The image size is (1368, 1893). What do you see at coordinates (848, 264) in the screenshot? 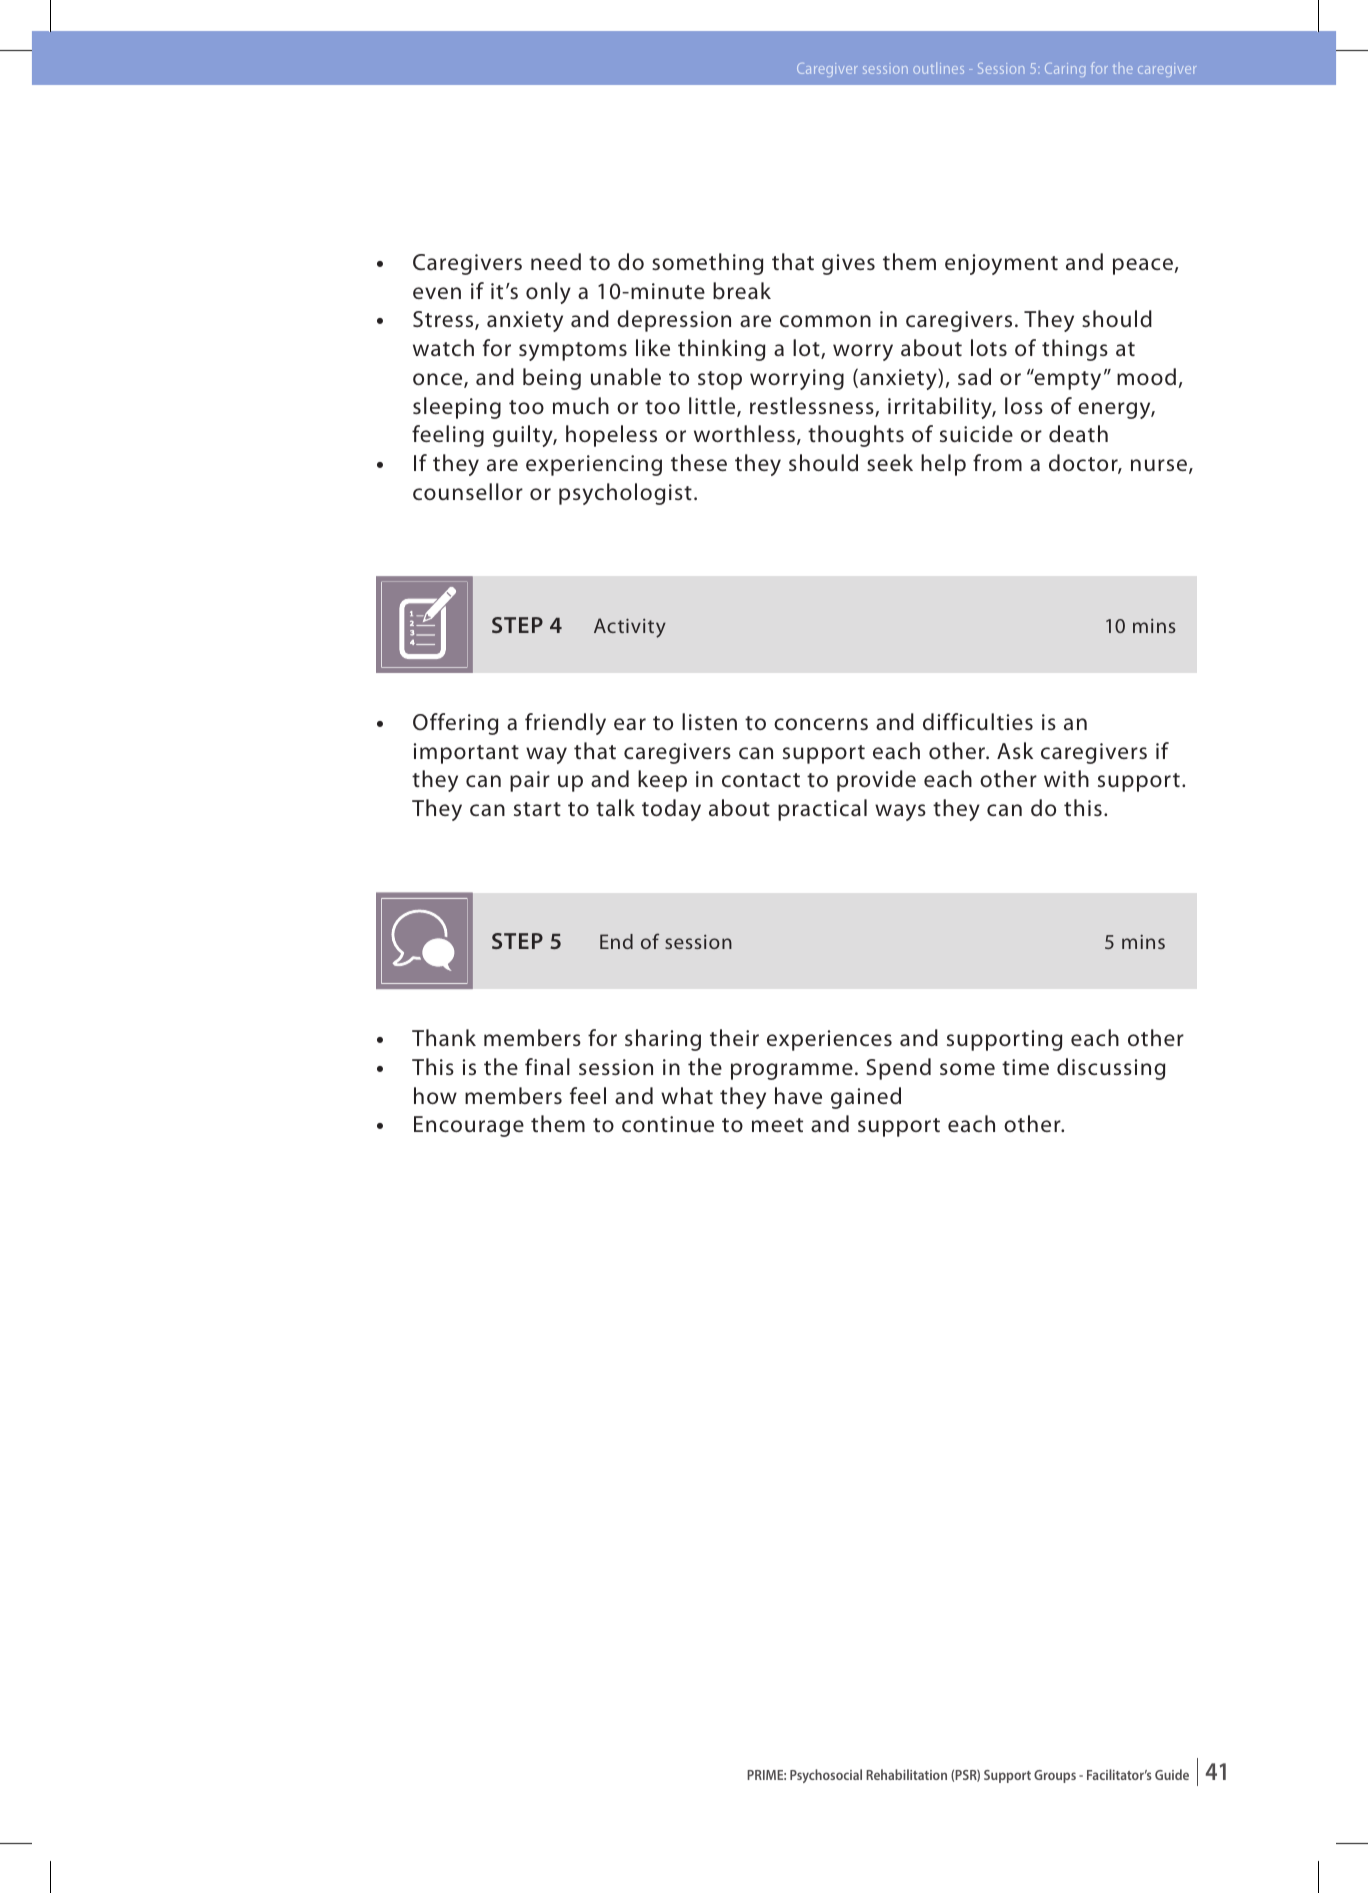
I see `gives` at bounding box center [848, 264].
